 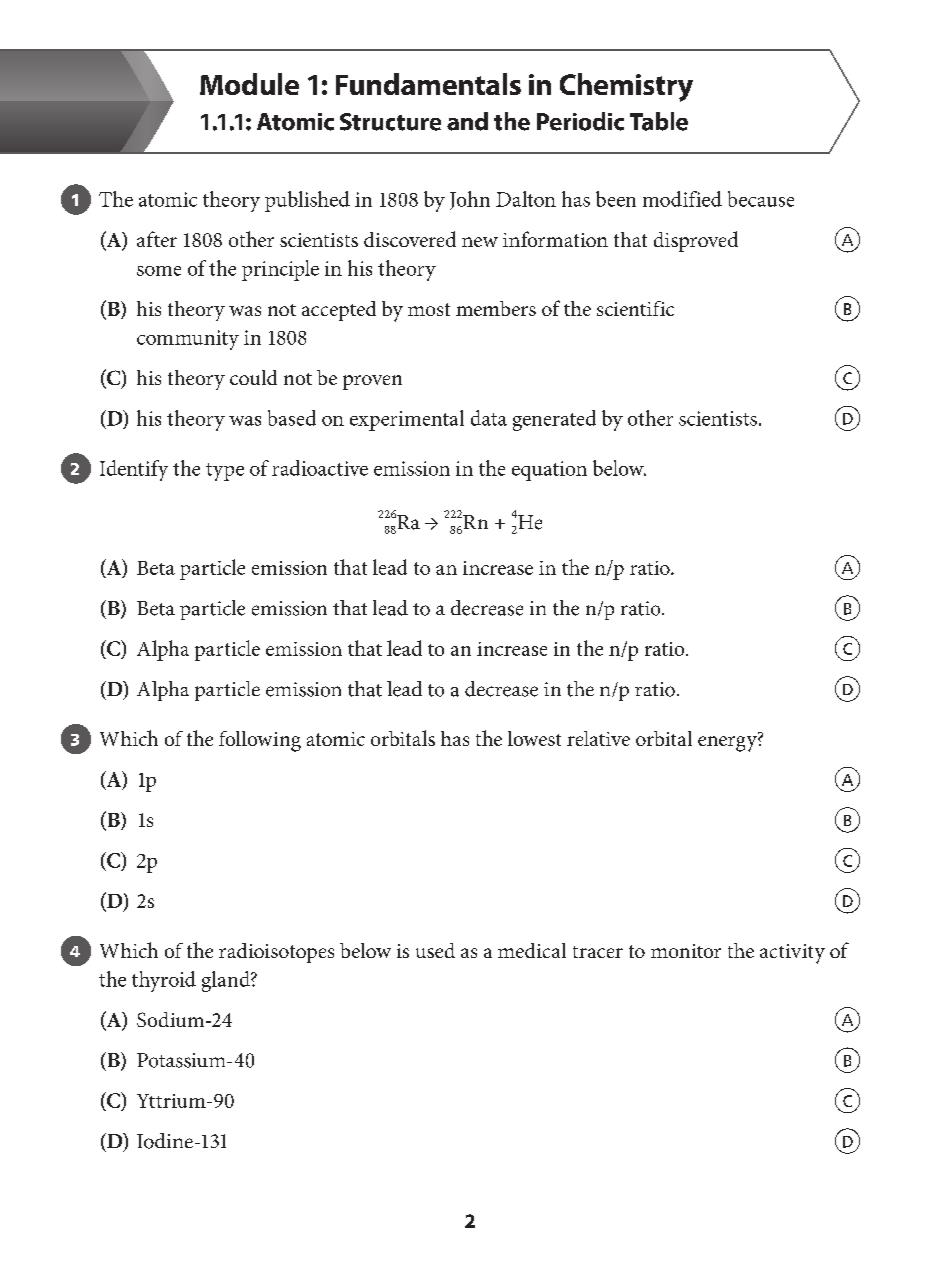 What do you see at coordinates (489, 418) in the screenshot?
I see `data` at bounding box center [489, 418].
